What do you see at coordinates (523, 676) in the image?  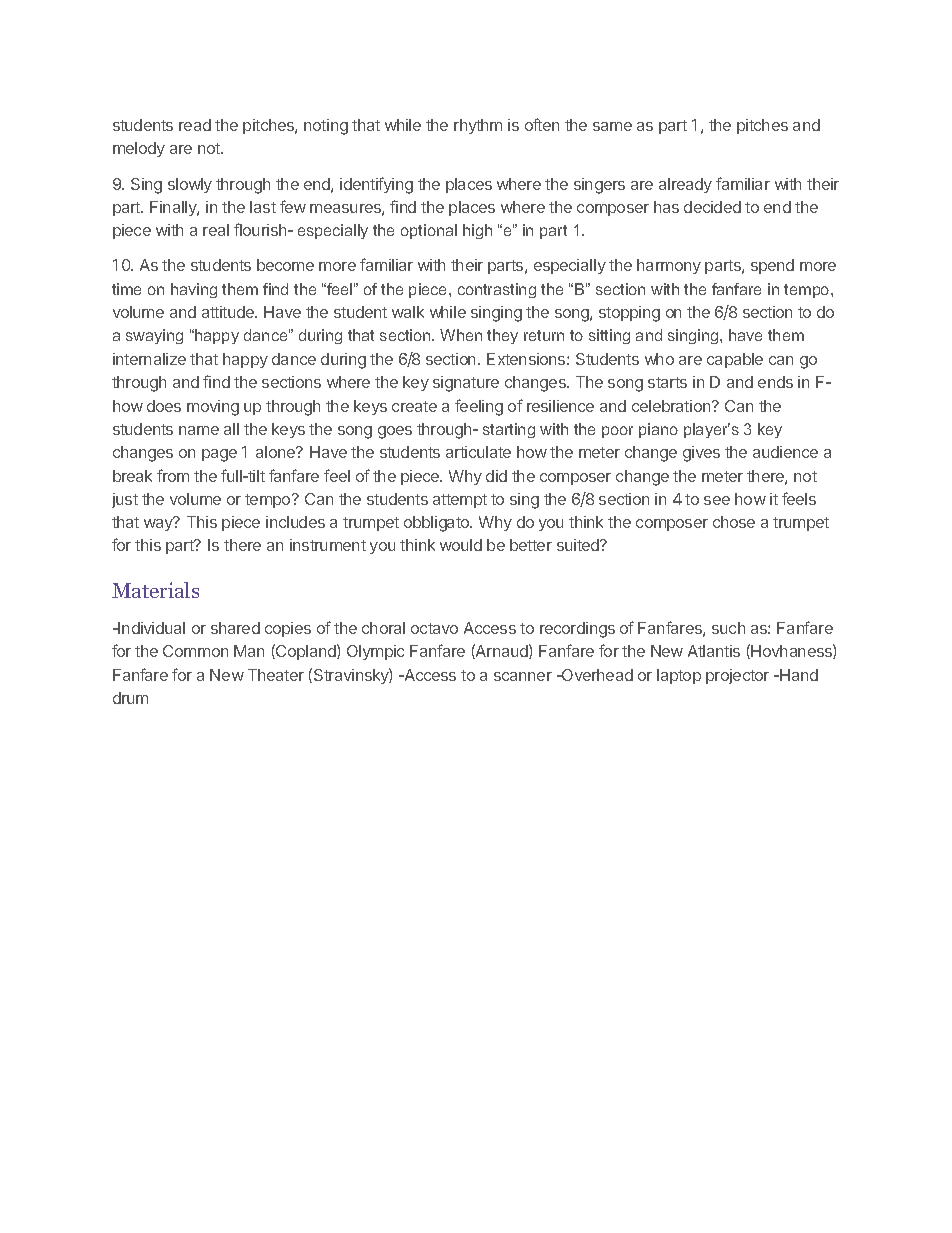 I see `scanner` at bounding box center [523, 676].
